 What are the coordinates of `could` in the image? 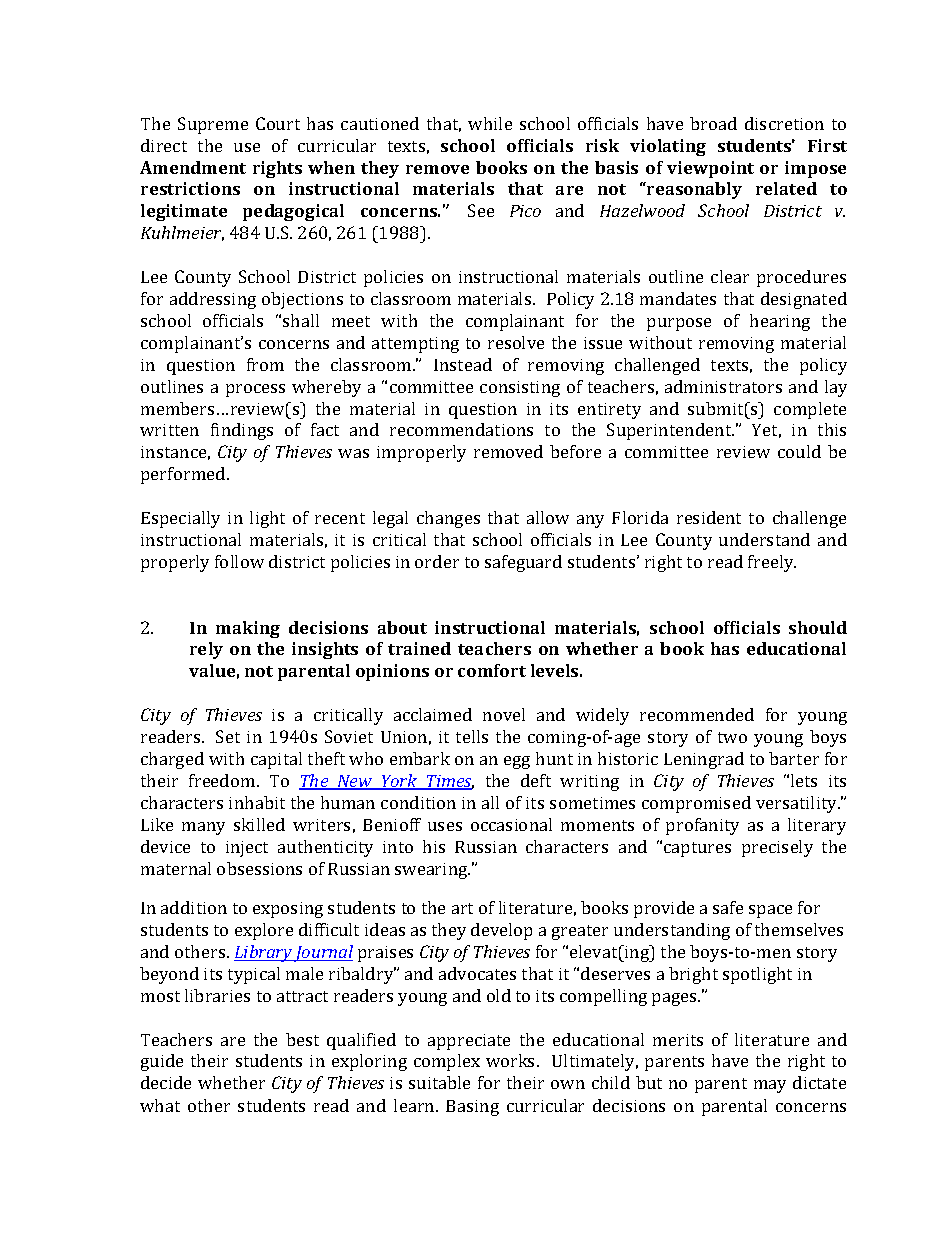 It's located at (799, 451).
